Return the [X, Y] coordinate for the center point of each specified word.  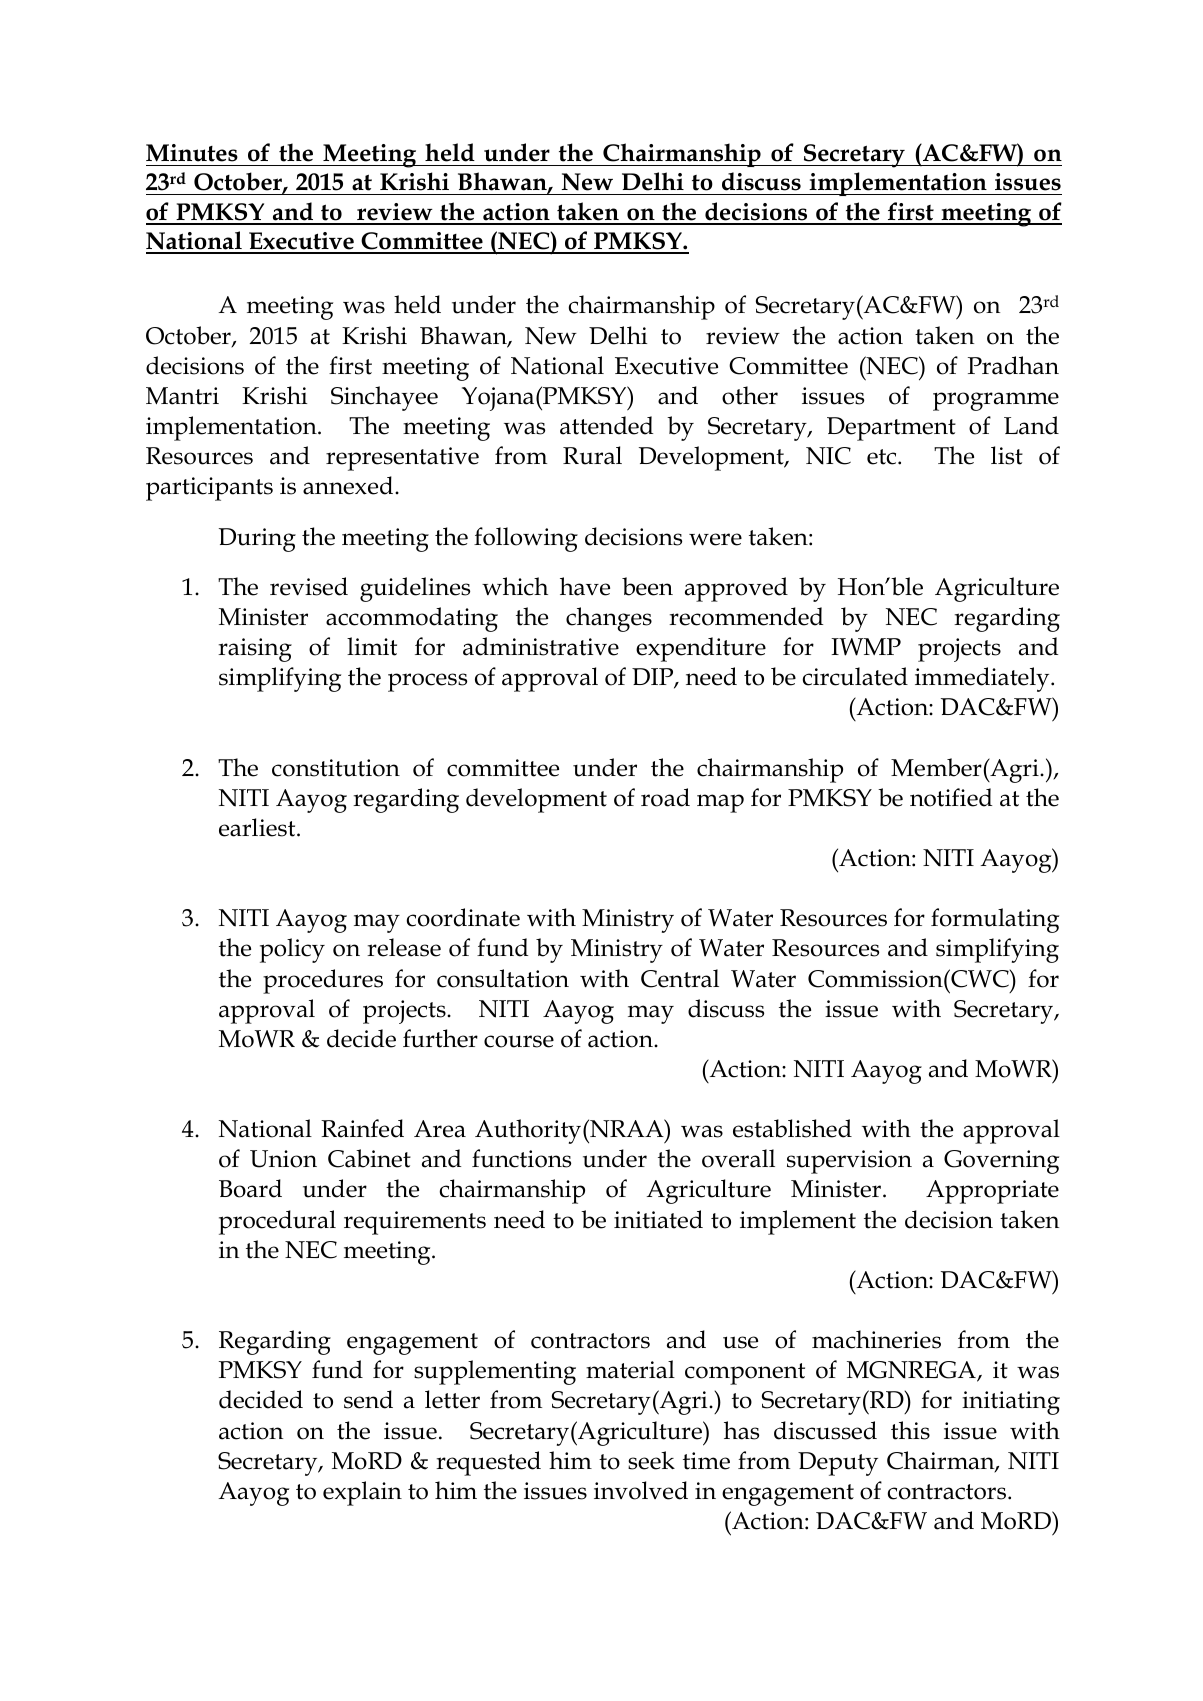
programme [996, 401]
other [750, 395]
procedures [323, 981]
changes [609, 619]
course [519, 1041]
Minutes [192, 153]
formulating [995, 920]
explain [362, 1493]
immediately [983, 679]
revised [309, 586]
